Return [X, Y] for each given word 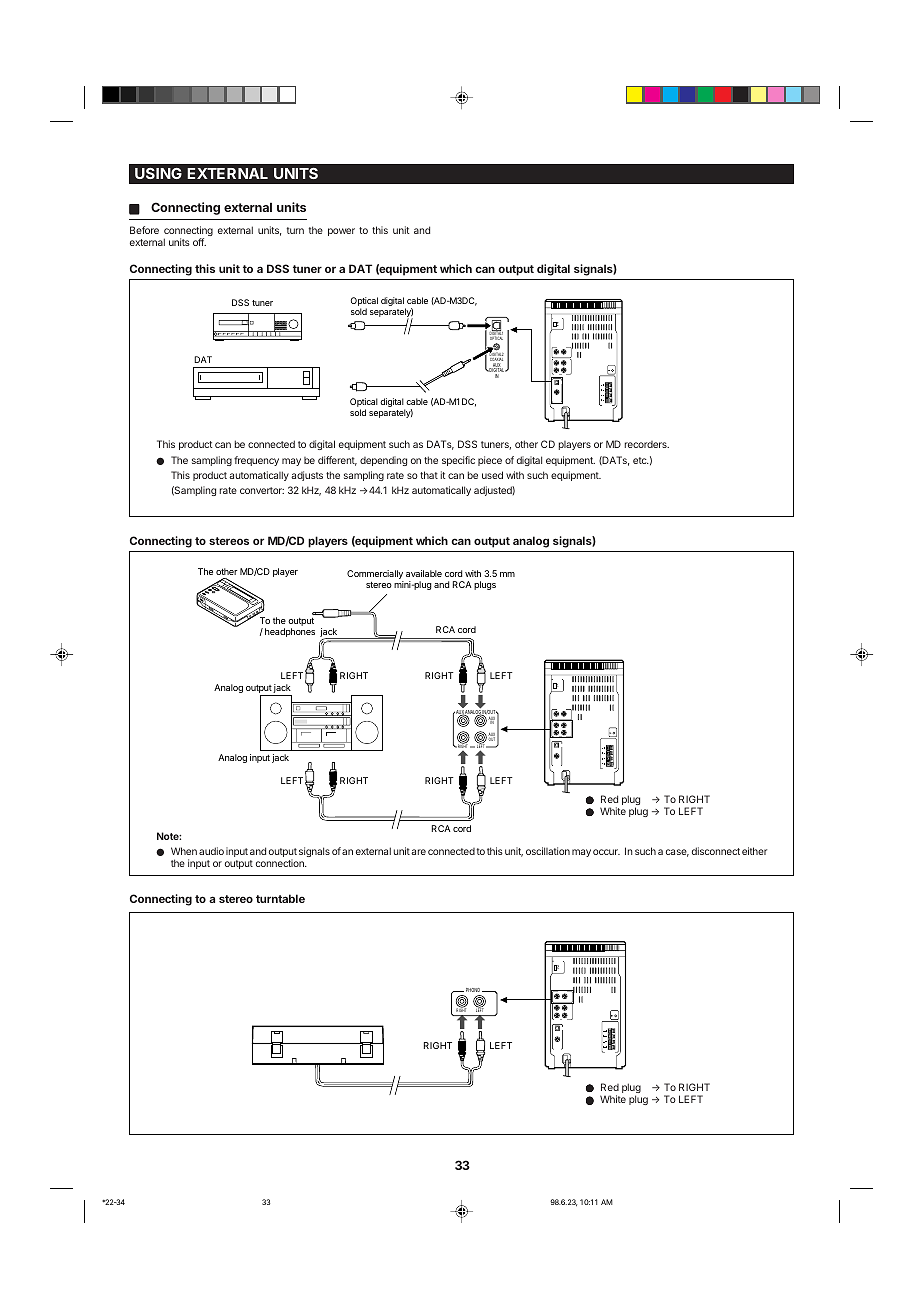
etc [641, 460]
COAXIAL [496, 359]
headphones [290, 632]
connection [281, 863]
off [199, 242]
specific [458, 461]
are [418, 852]
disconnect [716, 851]
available [424, 573]
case [677, 853]
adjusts [307, 476]
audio [211, 851]
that [429, 475]
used [492, 475]
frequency [256, 461]
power [341, 232]
